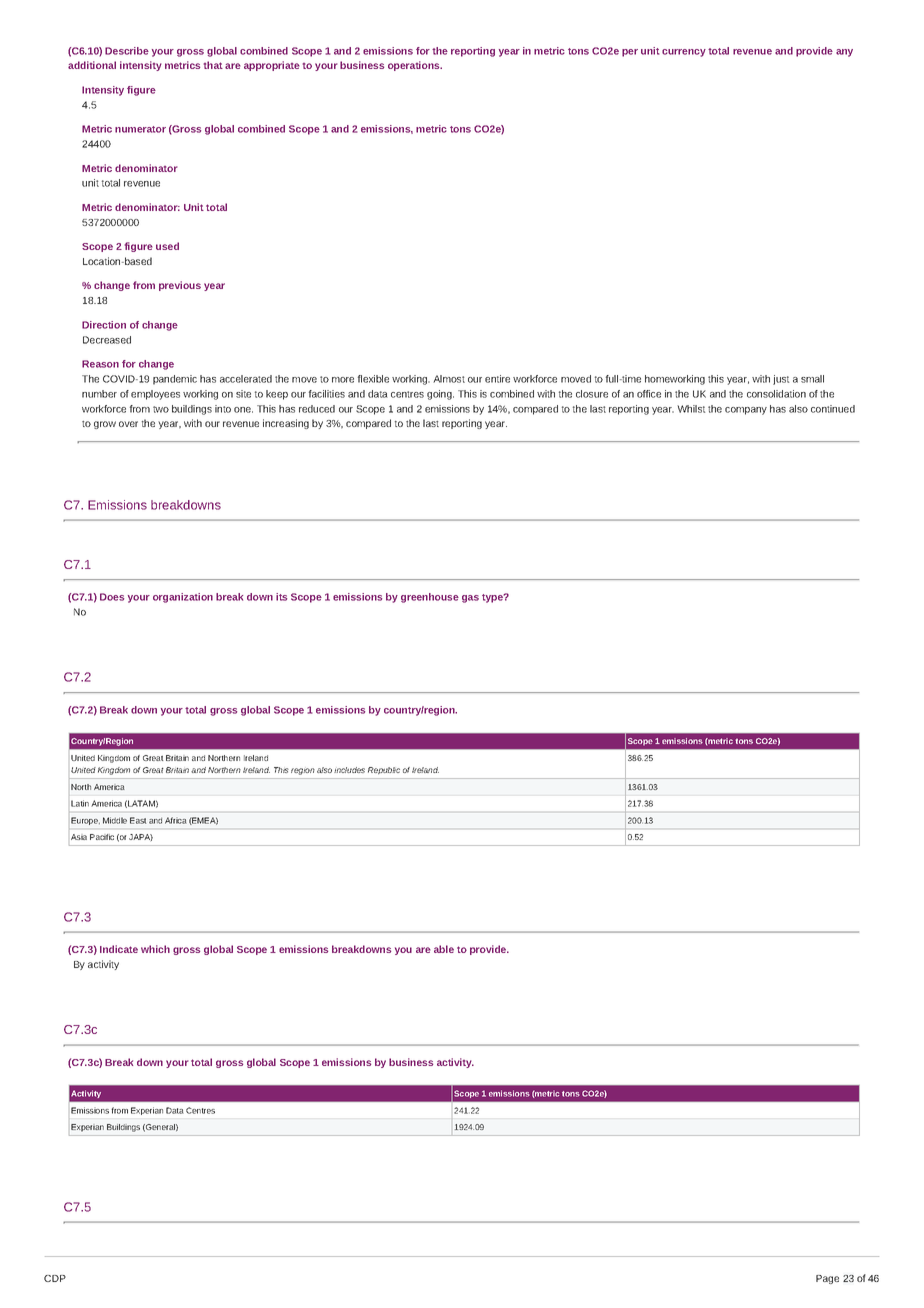  I want to click on gas, so click(470, 599).
